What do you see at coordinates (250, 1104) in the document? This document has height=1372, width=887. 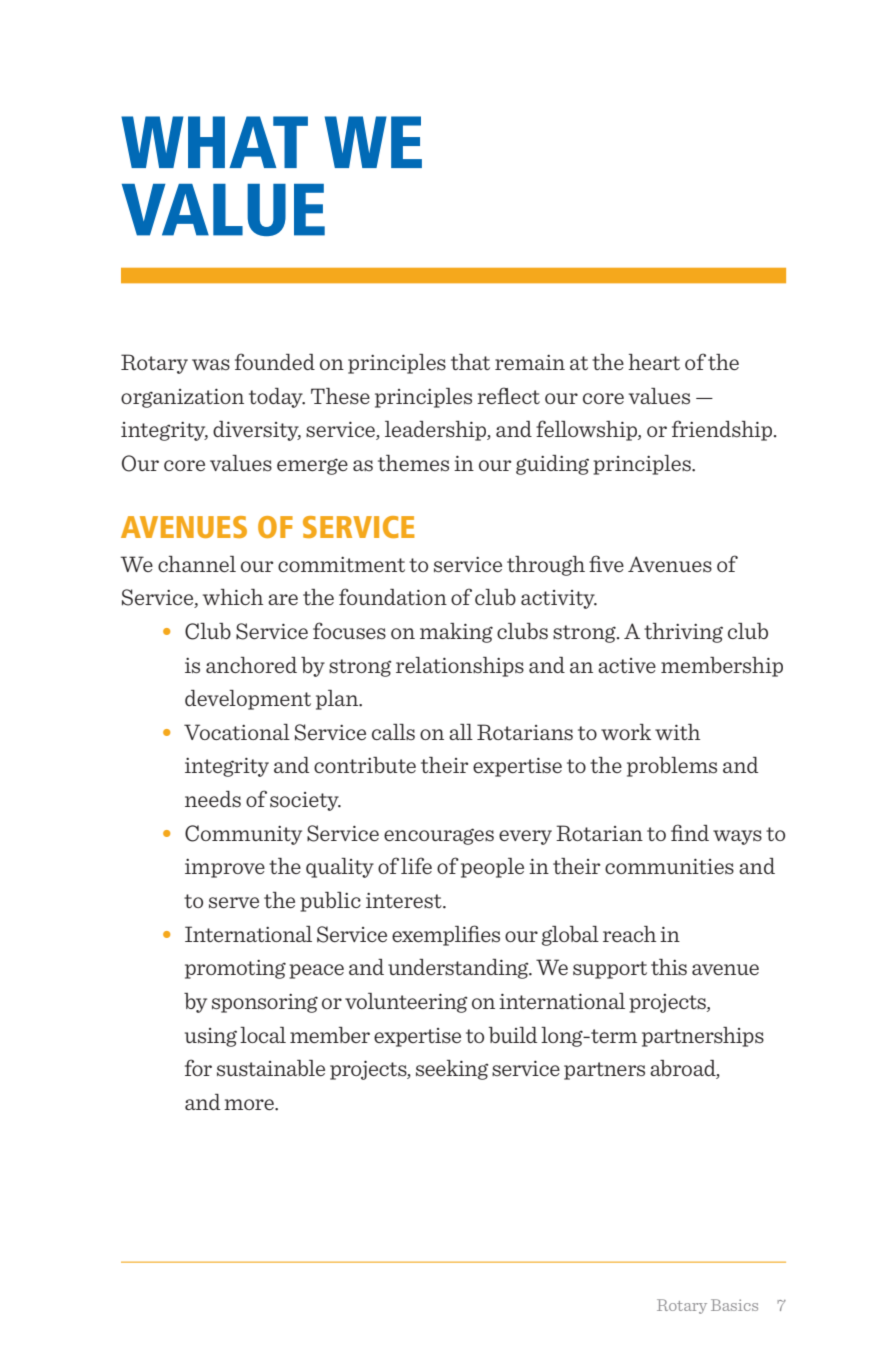 I see `more` at bounding box center [250, 1104].
